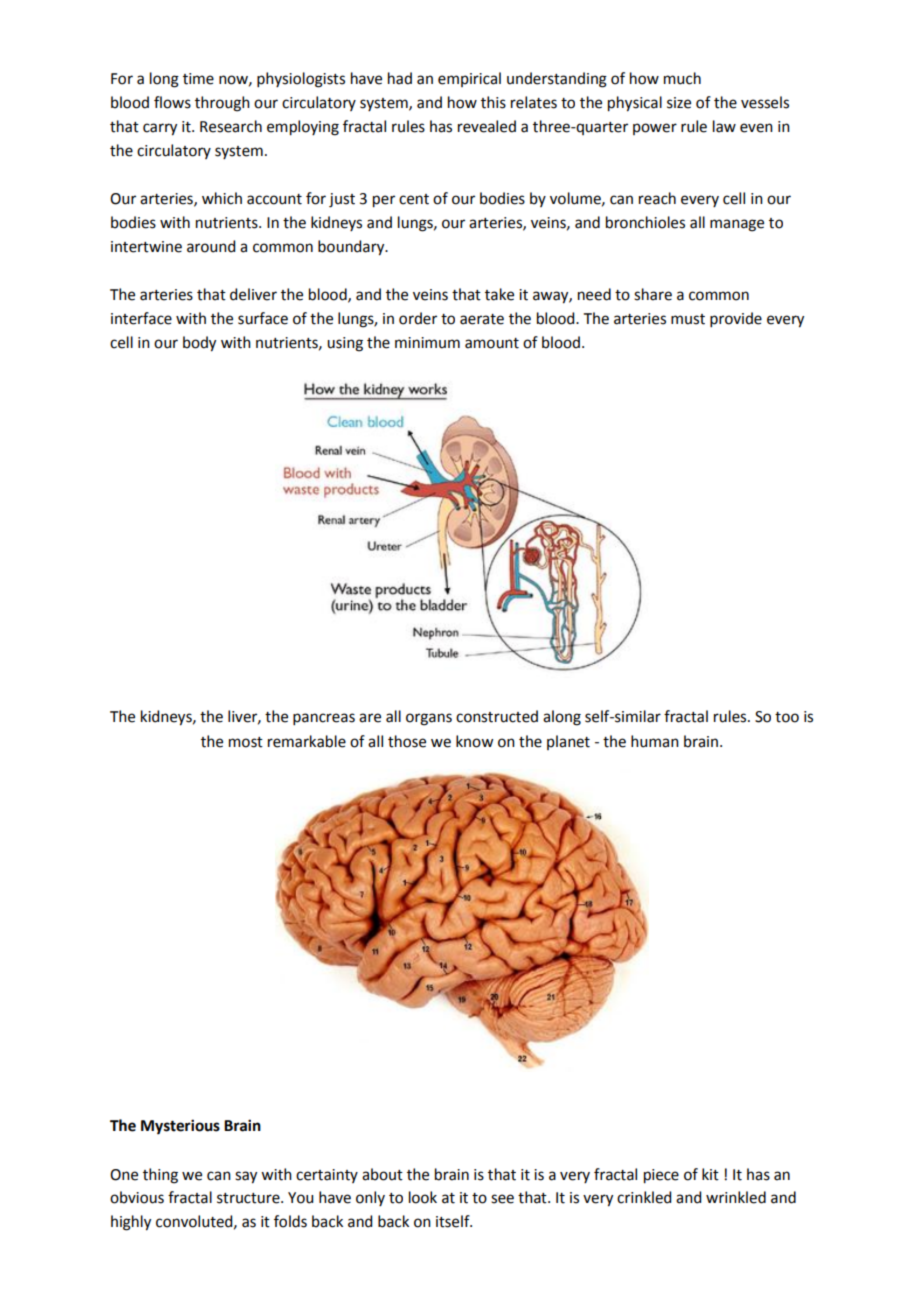  I want to click on know, so click(474, 741).
